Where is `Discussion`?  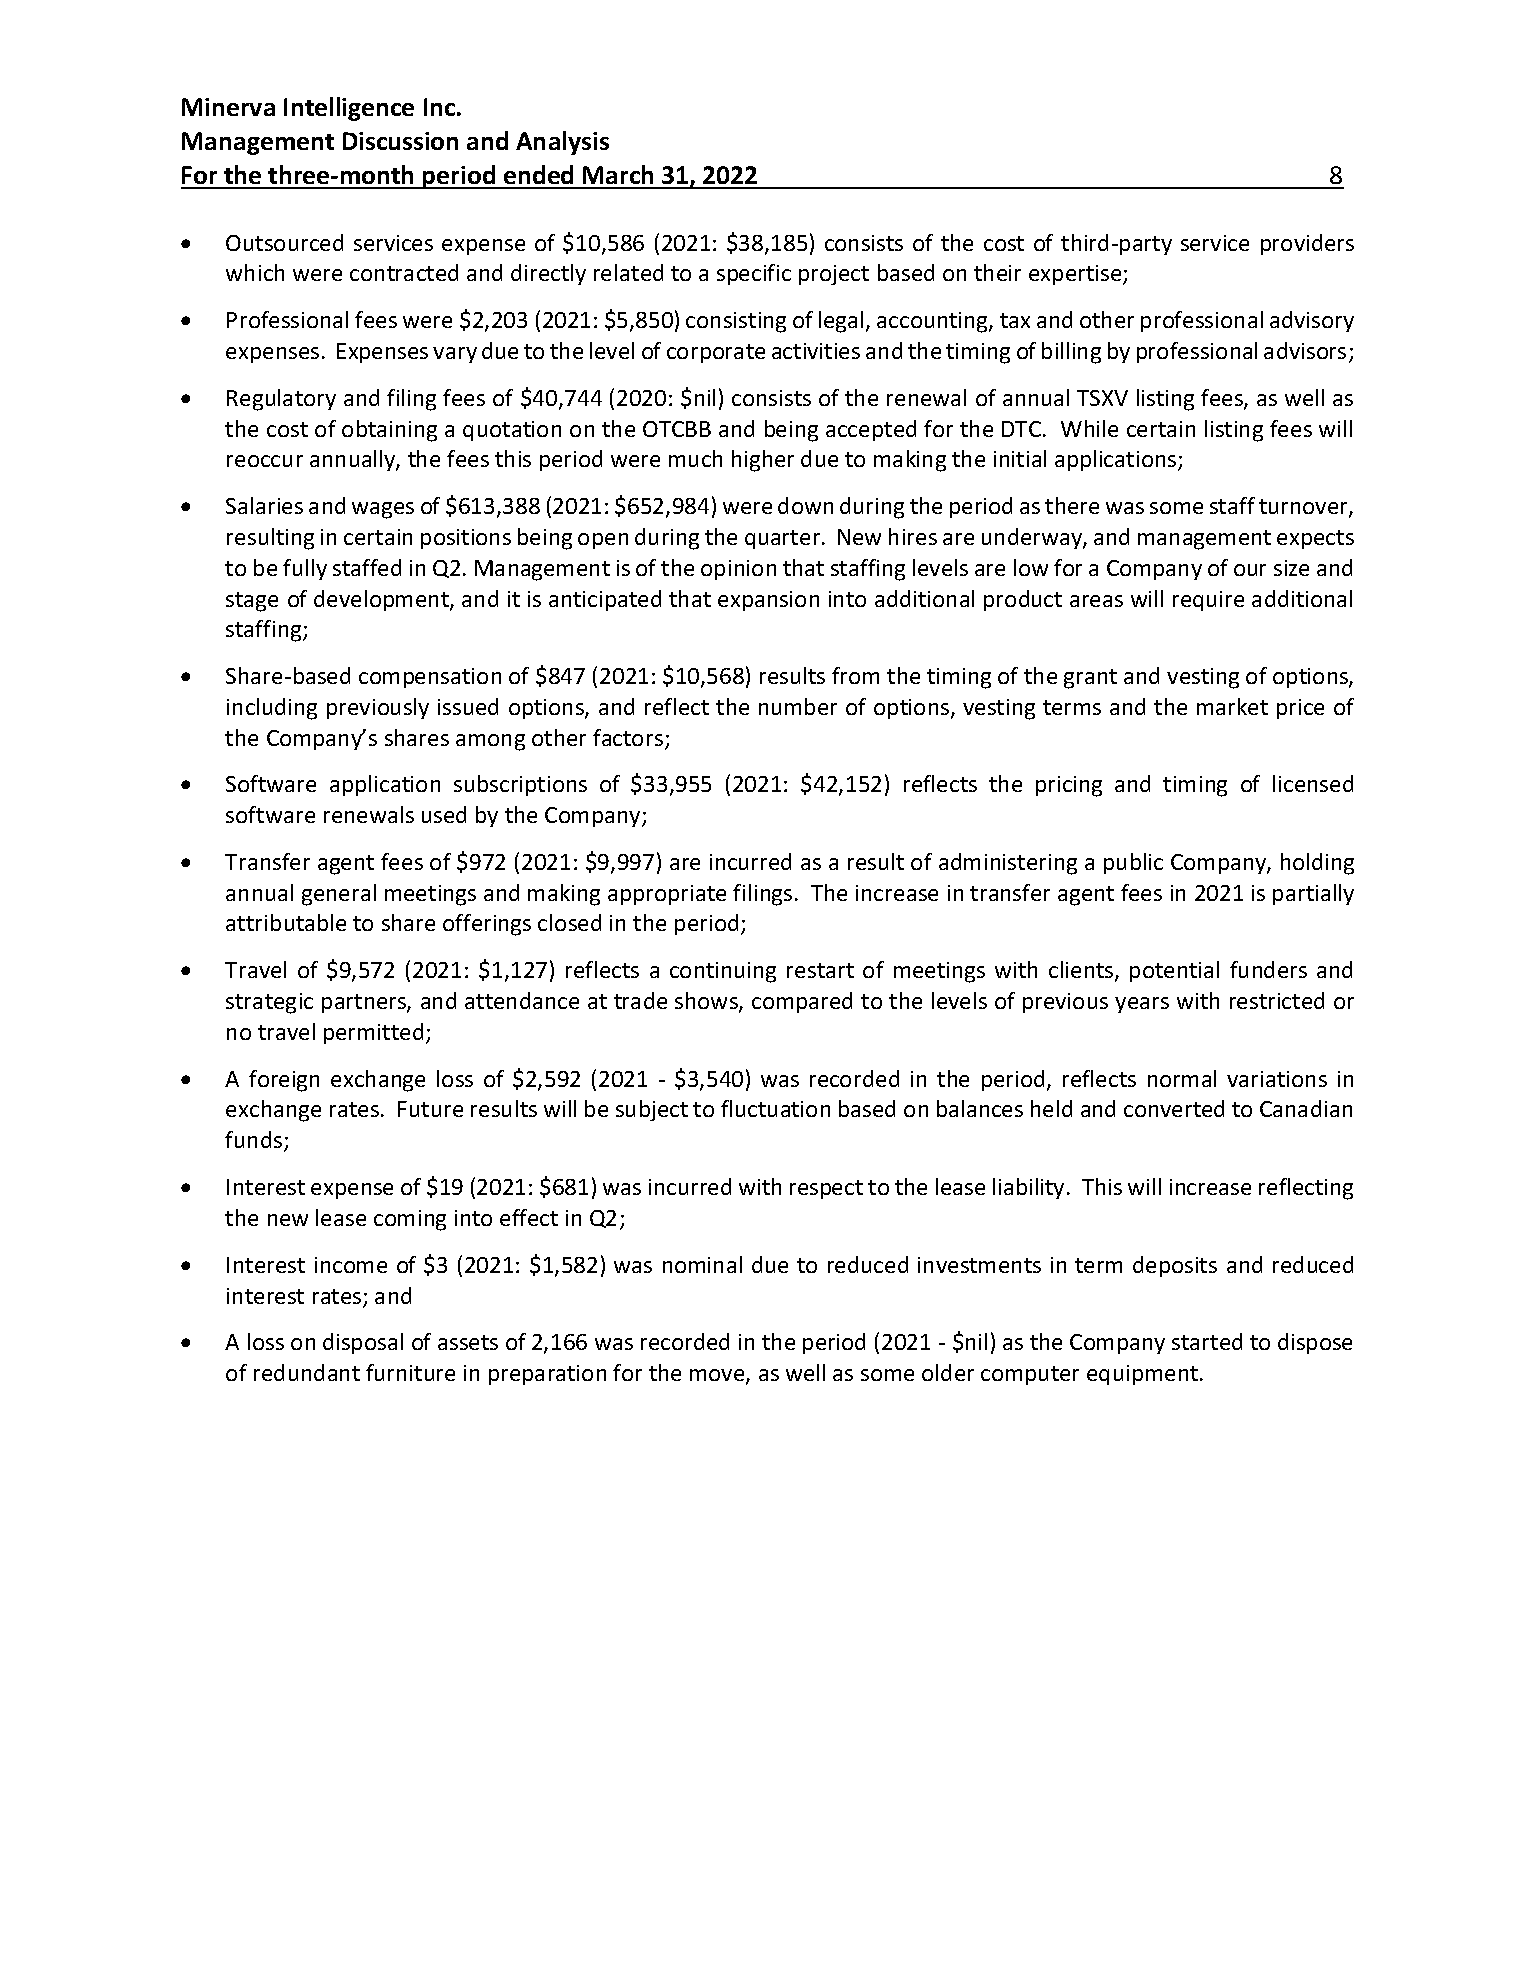 Discussion is located at coordinates (400, 141).
